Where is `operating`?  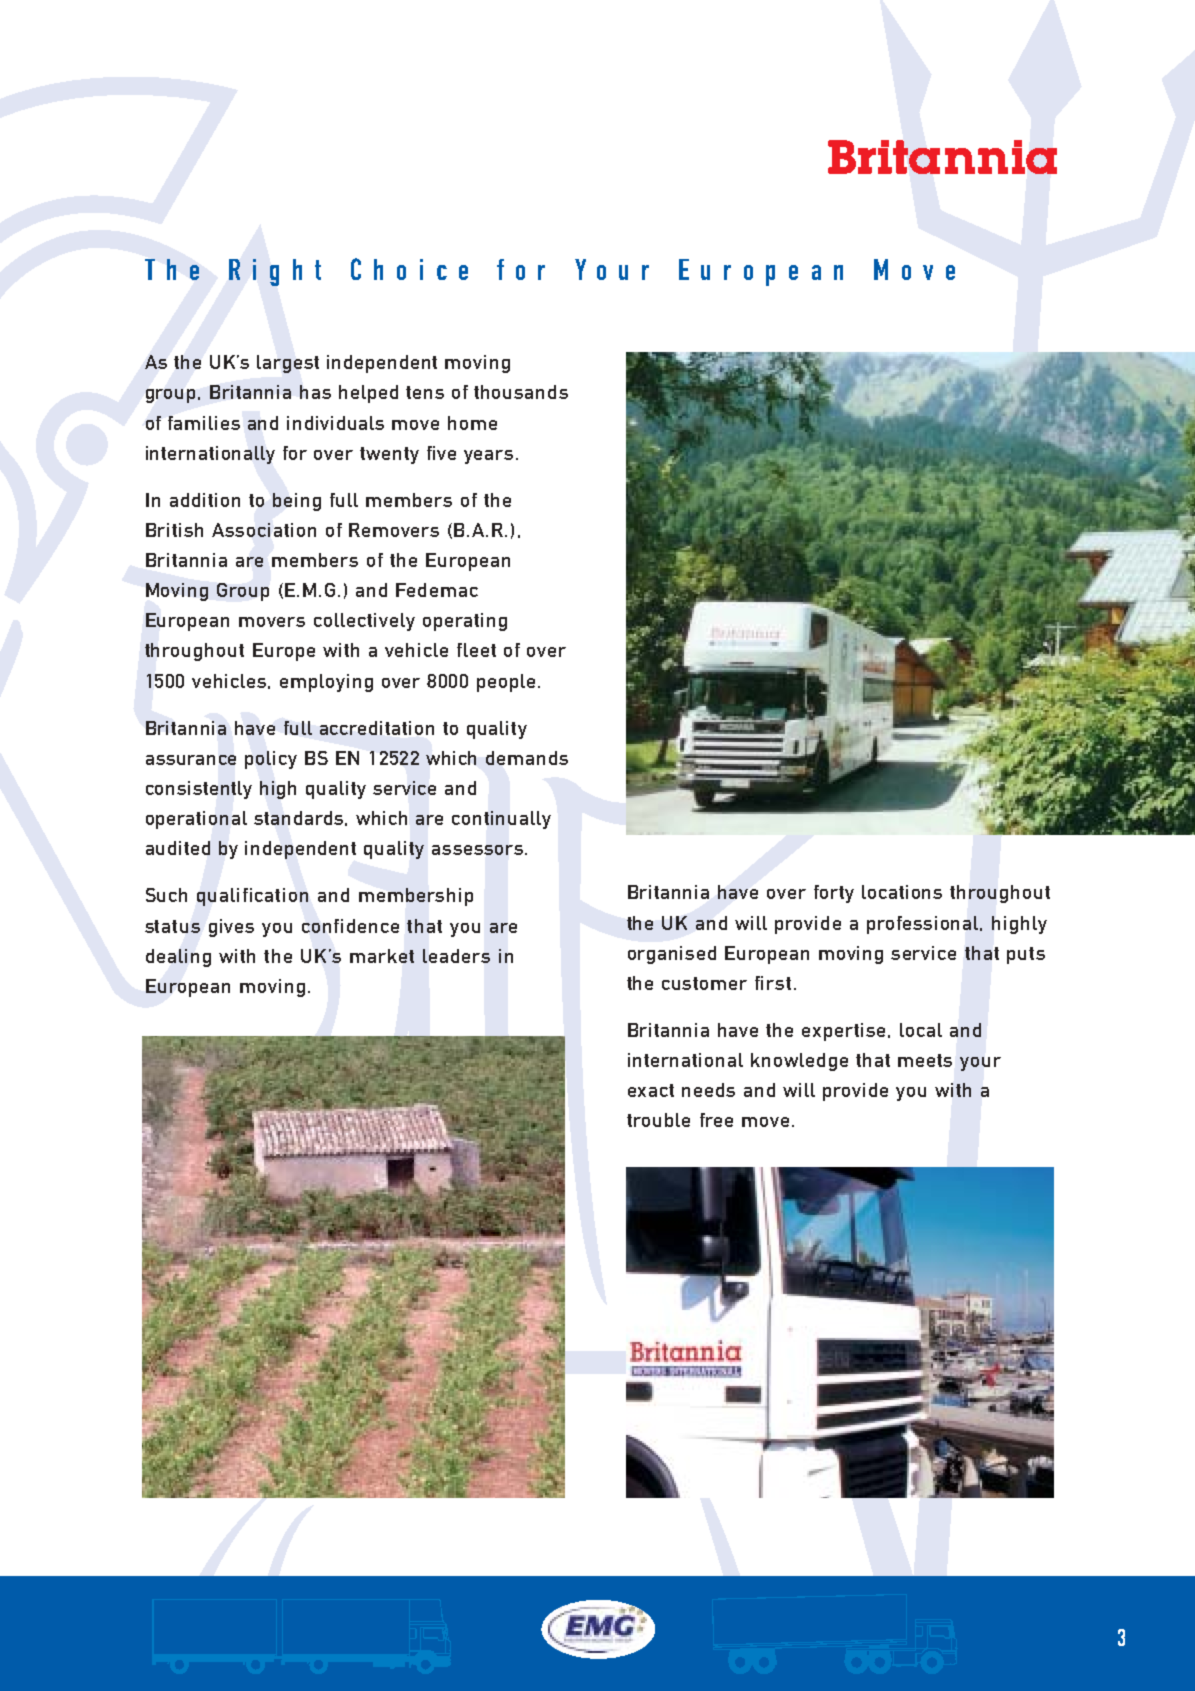
operating is located at coordinates (465, 622).
